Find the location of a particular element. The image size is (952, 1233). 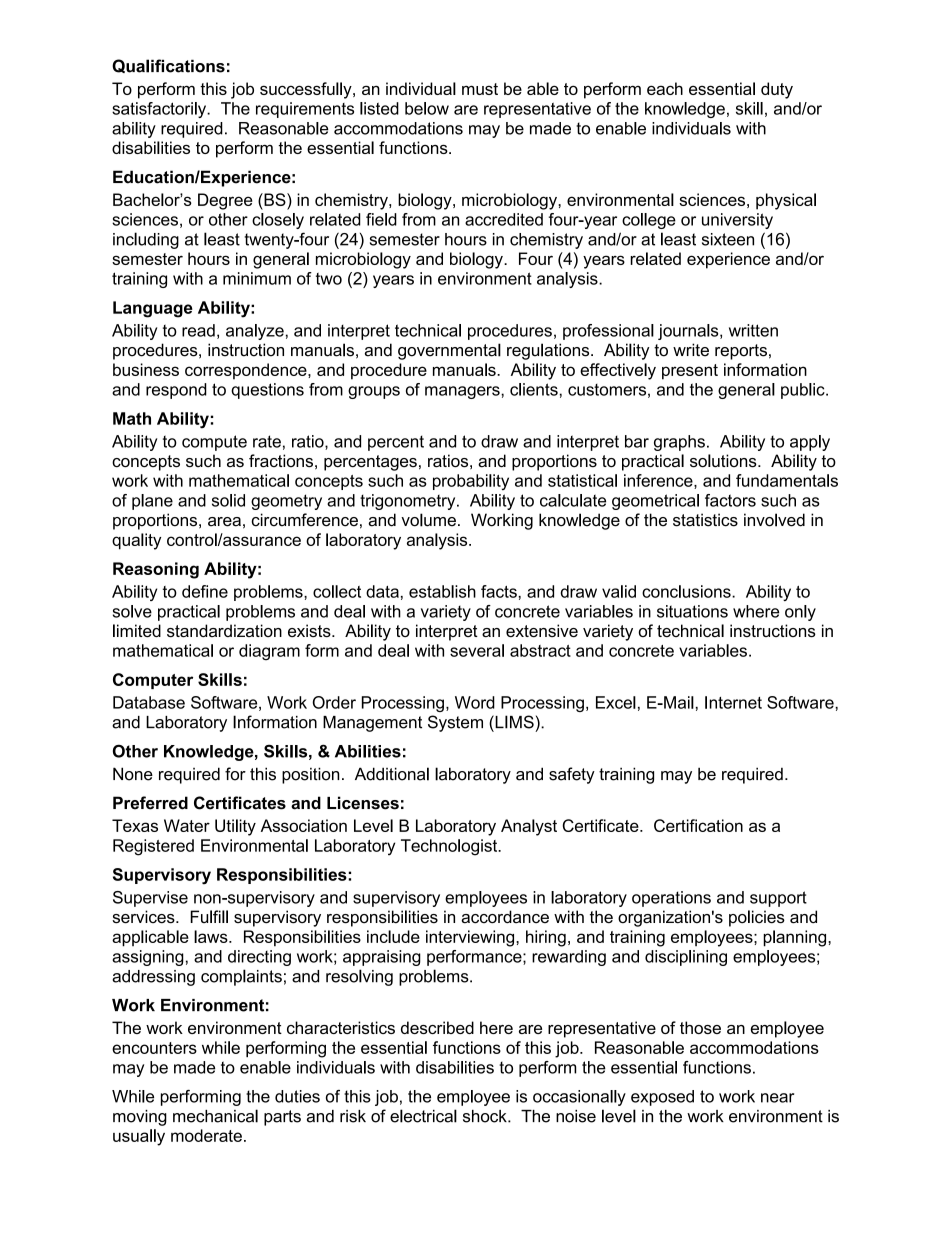

define is located at coordinates (205, 591).
